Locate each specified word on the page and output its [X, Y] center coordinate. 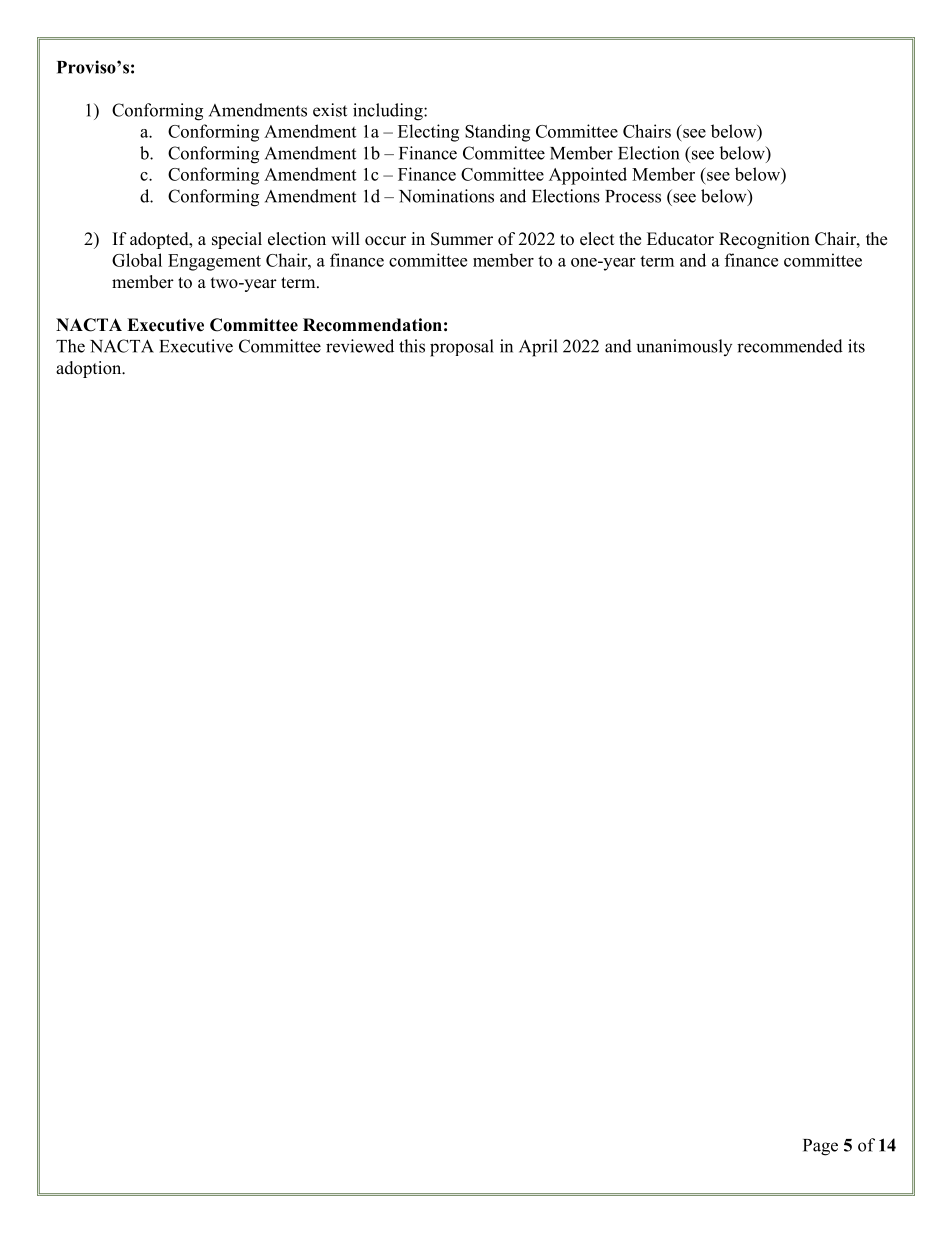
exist [330, 110]
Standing [497, 133]
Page [820, 1147]
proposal [462, 348]
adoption [90, 369]
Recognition [764, 240]
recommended [790, 346]
